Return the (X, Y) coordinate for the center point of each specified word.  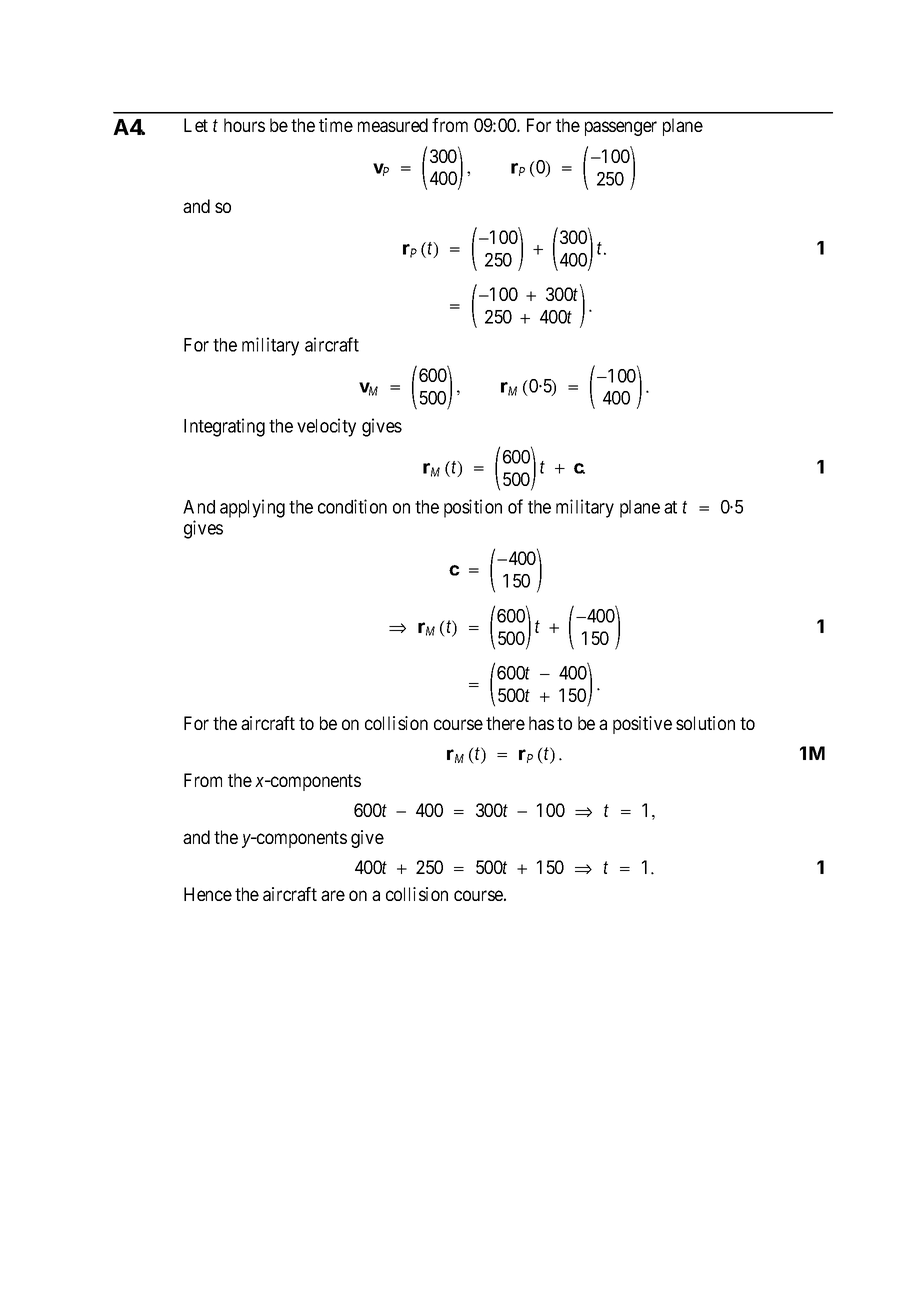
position (473, 508)
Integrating (224, 427)
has (541, 723)
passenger (621, 128)
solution (705, 723)
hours (244, 125)
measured (393, 125)
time (336, 125)
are (333, 895)
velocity (326, 427)
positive (642, 725)
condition (352, 506)
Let (196, 125)
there (505, 723)
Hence (208, 894)
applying (252, 508)
